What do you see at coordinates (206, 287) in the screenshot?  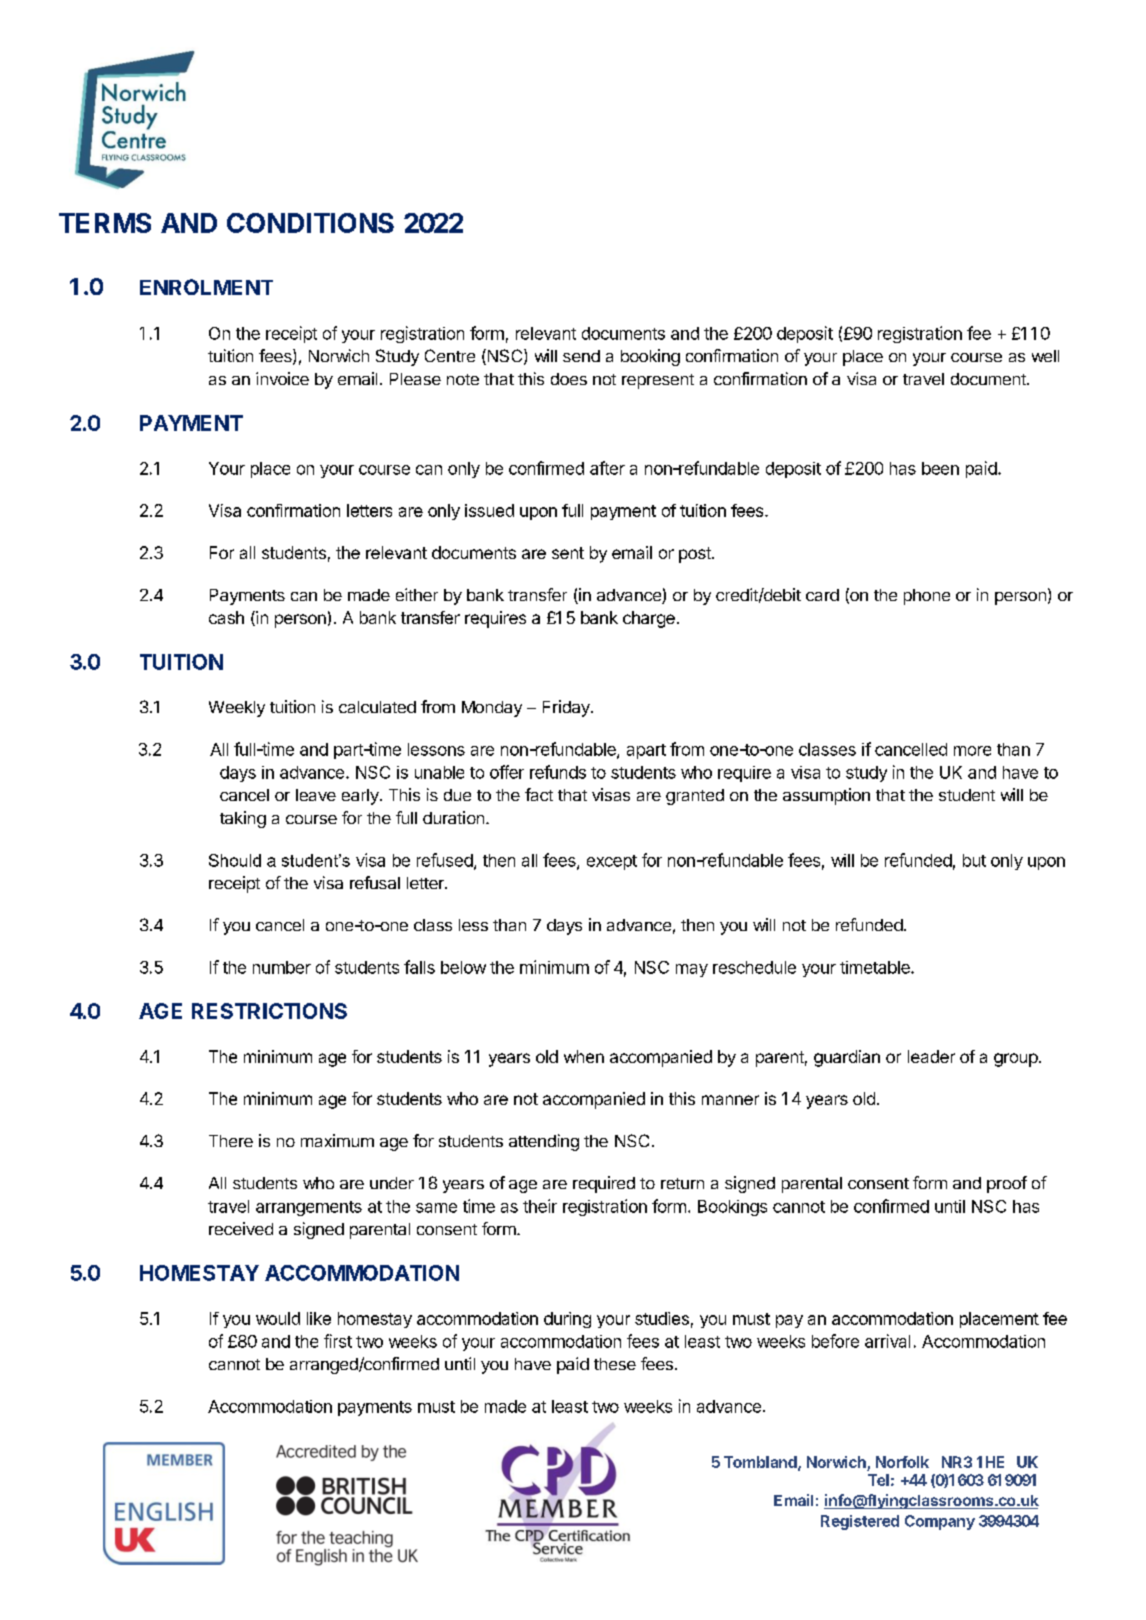 I see `ENROLMENT` at bounding box center [206, 287].
